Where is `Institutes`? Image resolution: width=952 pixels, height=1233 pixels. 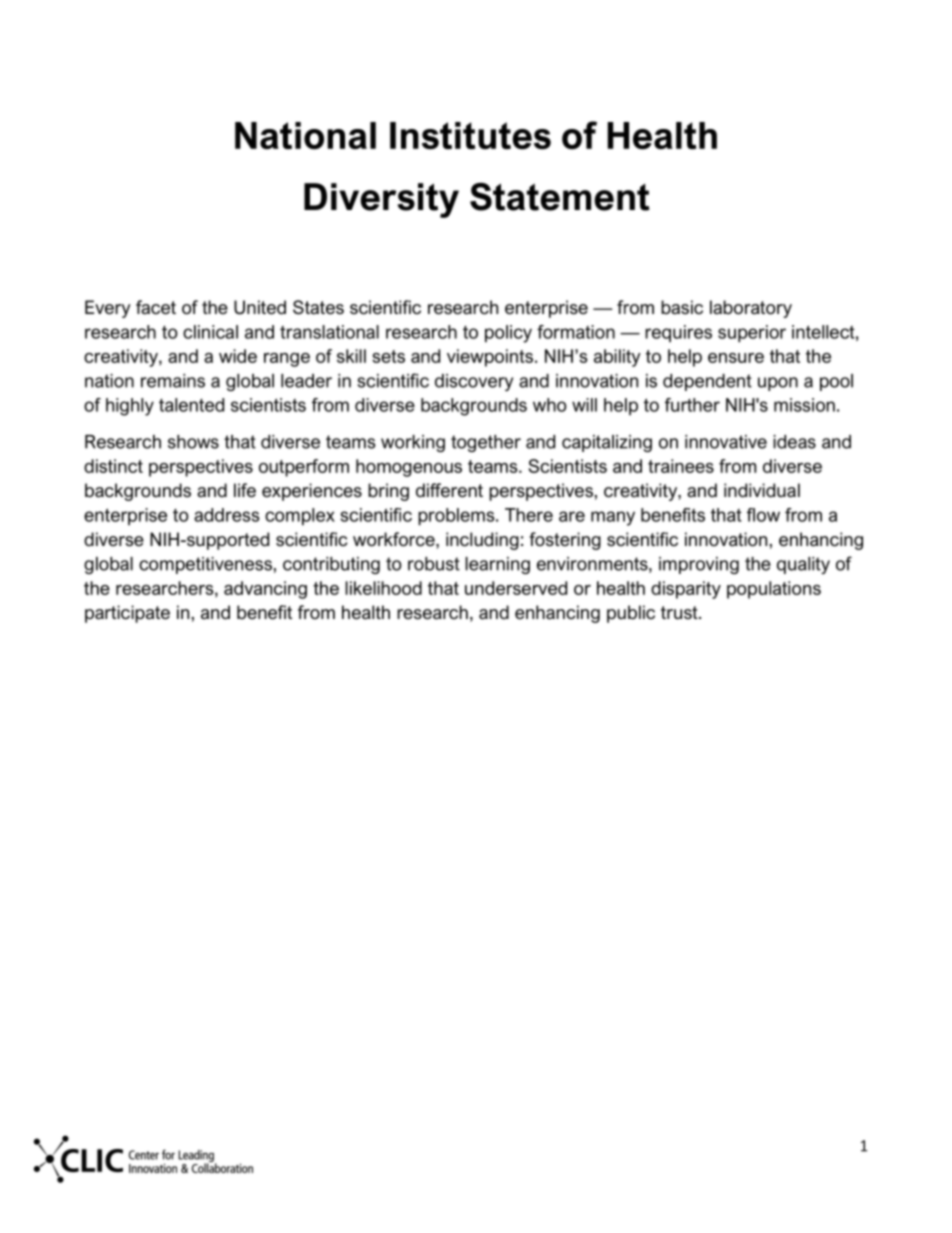
Institutes is located at coordinates (470, 135).
